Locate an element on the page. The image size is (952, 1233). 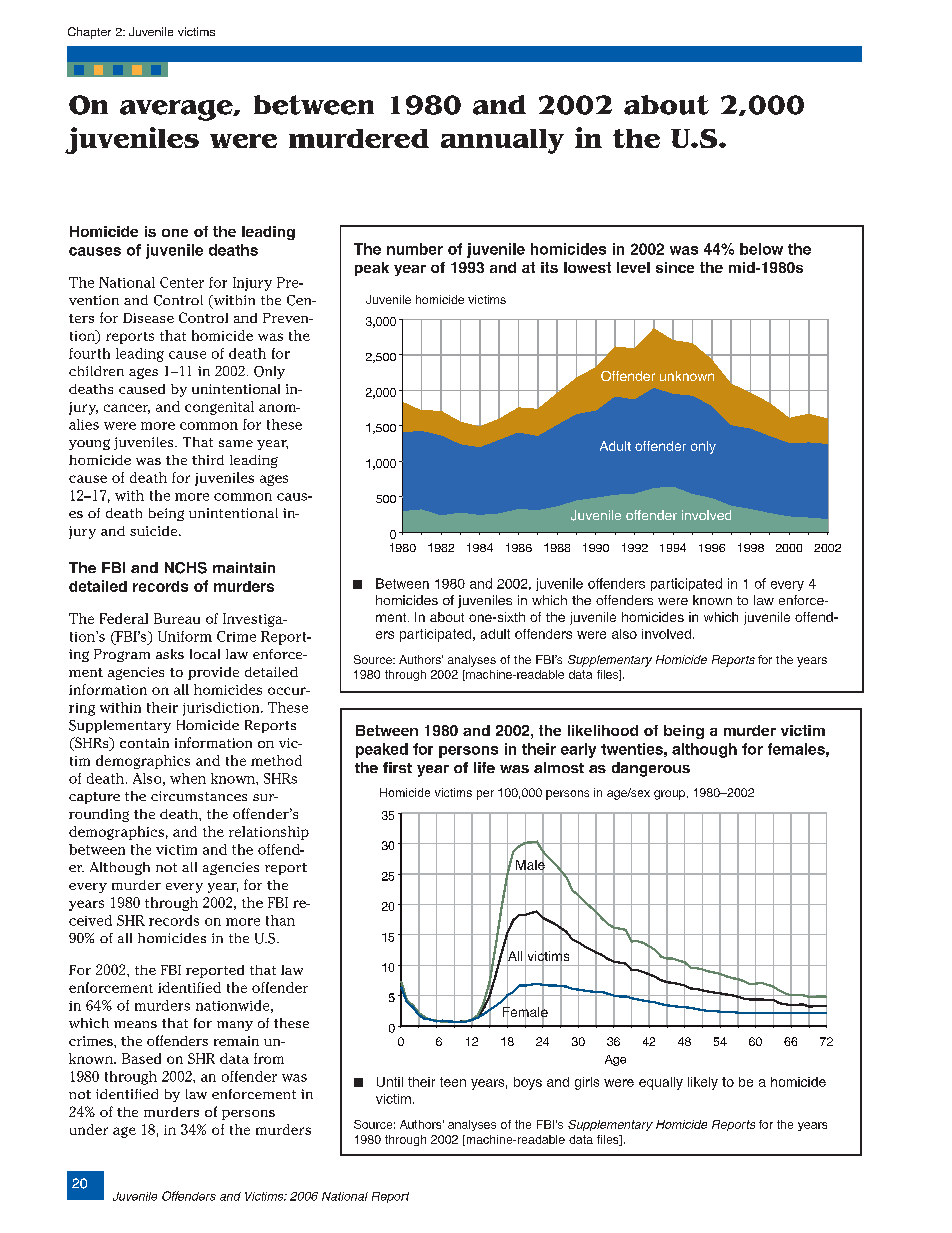
since is located at coordinates (675, 267).
